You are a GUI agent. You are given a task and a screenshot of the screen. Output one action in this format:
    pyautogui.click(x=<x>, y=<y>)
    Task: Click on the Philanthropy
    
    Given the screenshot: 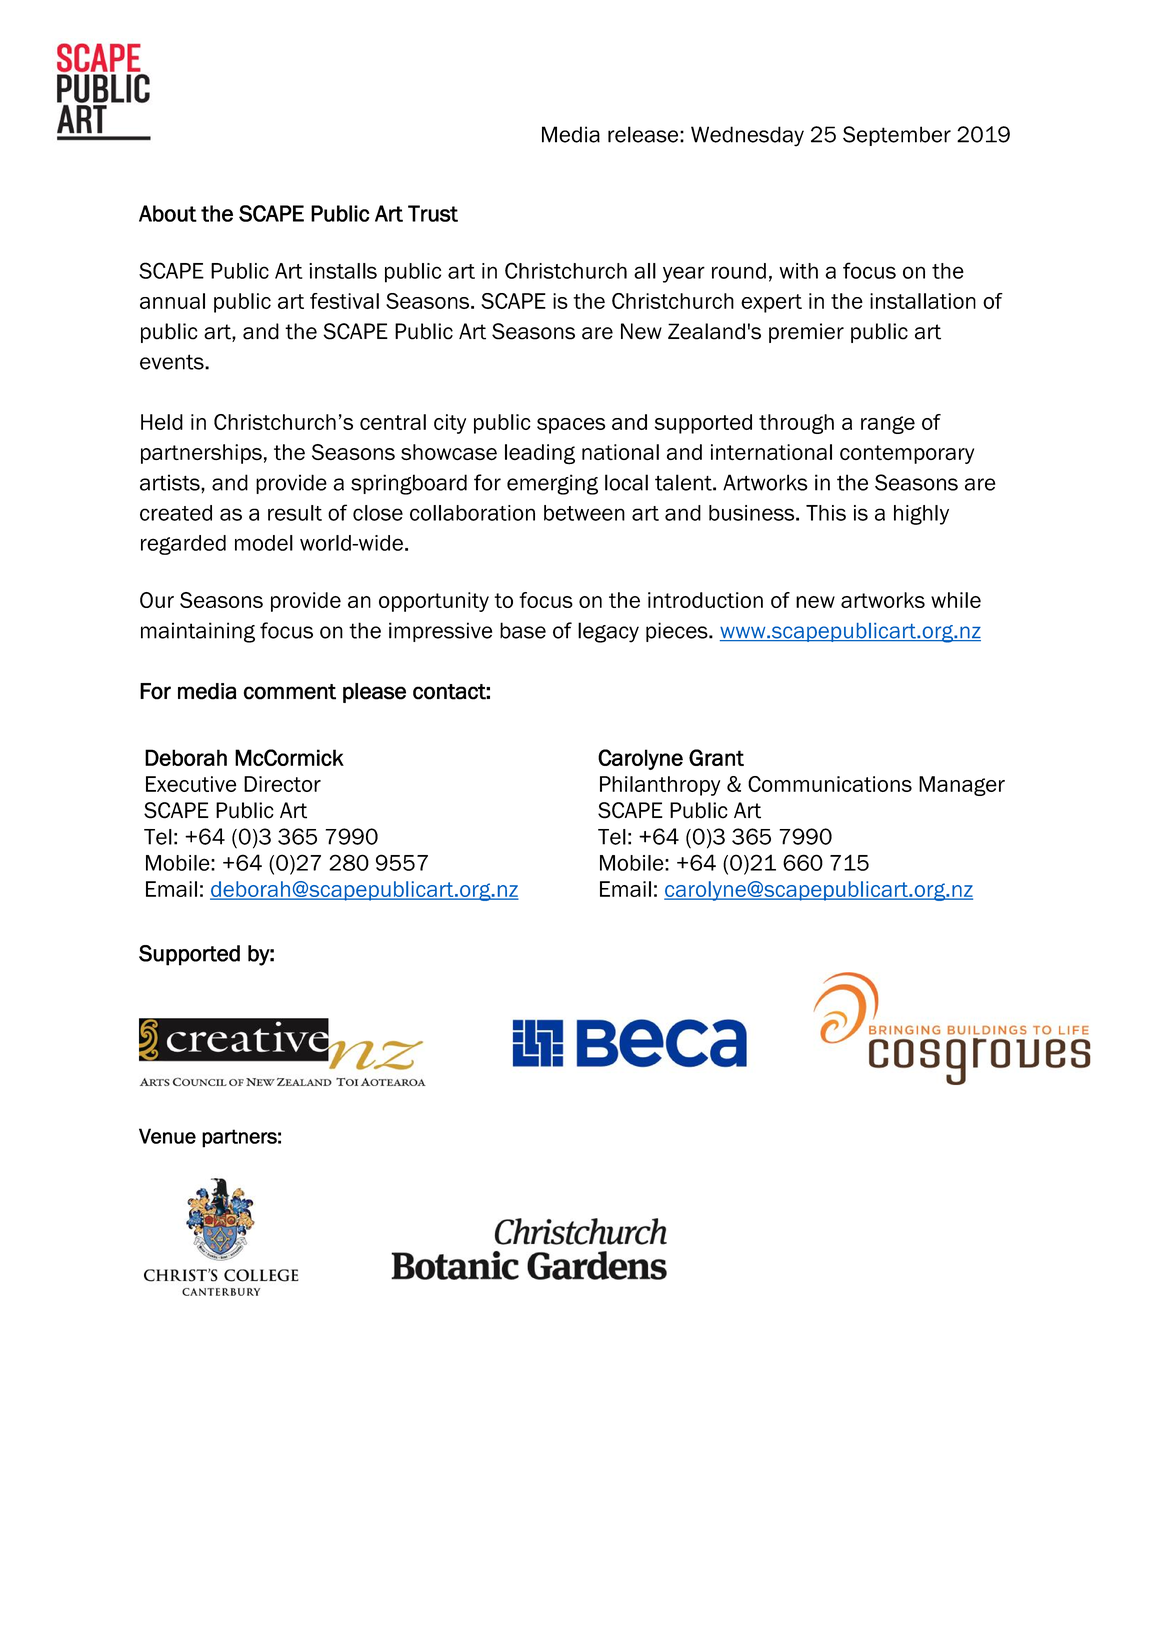 What is the action you would take?
    pyautogui.click(x=660, y=786)
